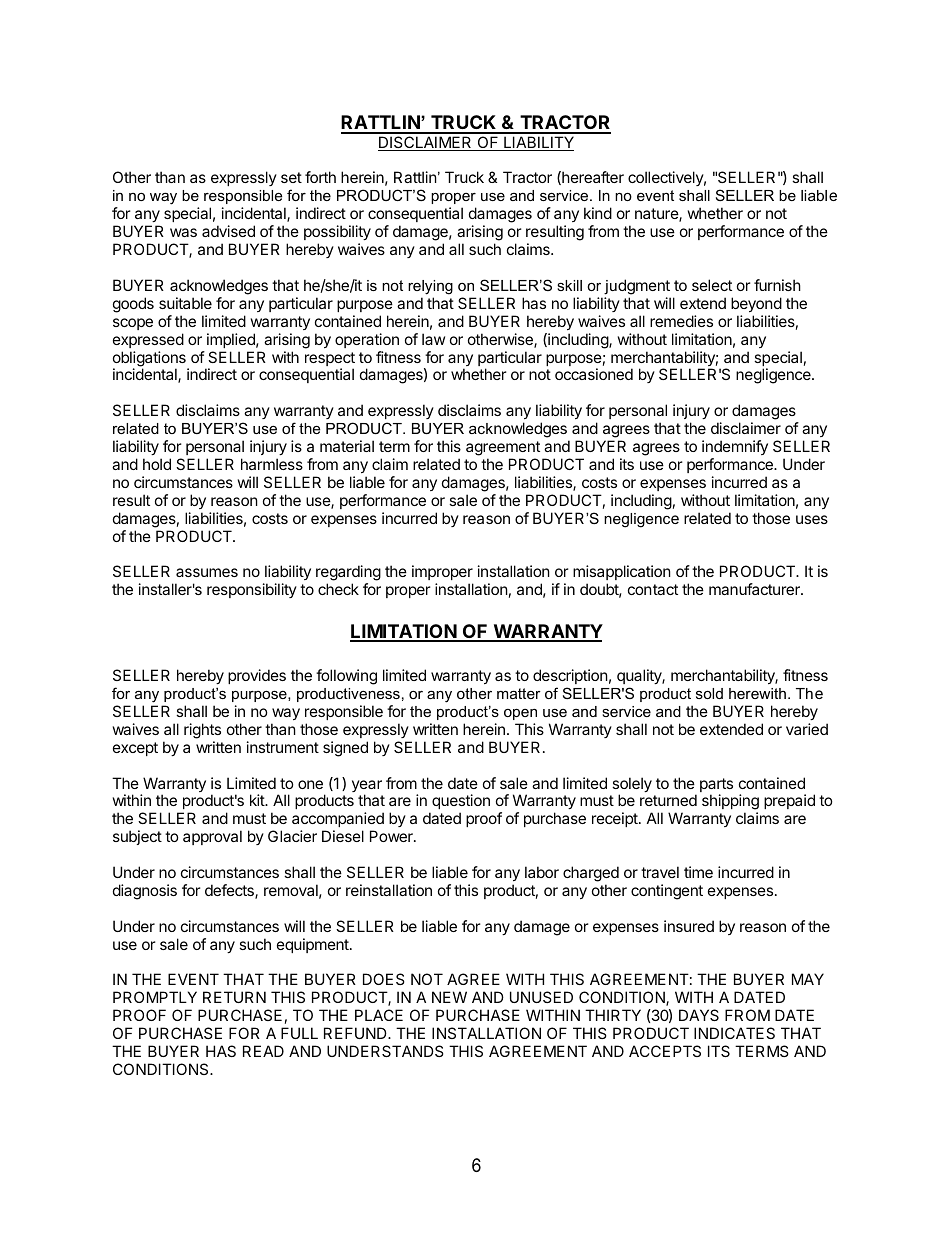 This screenshot has width=952, height=1233. Describe the element at coordinates (212, 837) in the screenshot. I see `approval` at that location.
